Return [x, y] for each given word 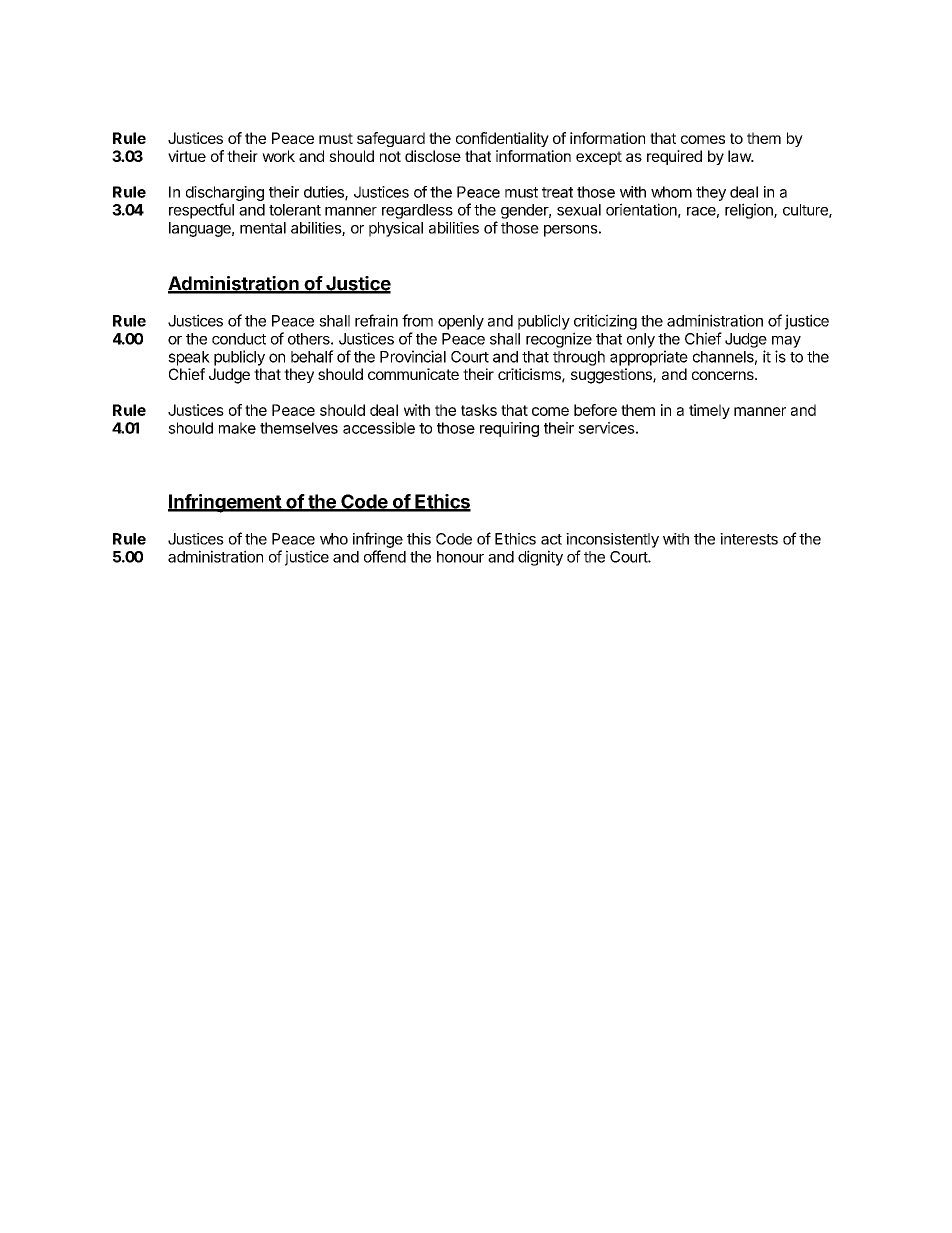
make [237, 428]
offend [385, 556]
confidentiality [502, 139]
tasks [479, 410]
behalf [312, 356]
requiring [509, 429]
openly [461, 322]
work [278, 156]
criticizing [605, 322]
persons [571, 231]
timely [709, 411]
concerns [724, 375]
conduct [239, 339]
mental [263, 228]
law [740, 156]
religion [750, 211]
